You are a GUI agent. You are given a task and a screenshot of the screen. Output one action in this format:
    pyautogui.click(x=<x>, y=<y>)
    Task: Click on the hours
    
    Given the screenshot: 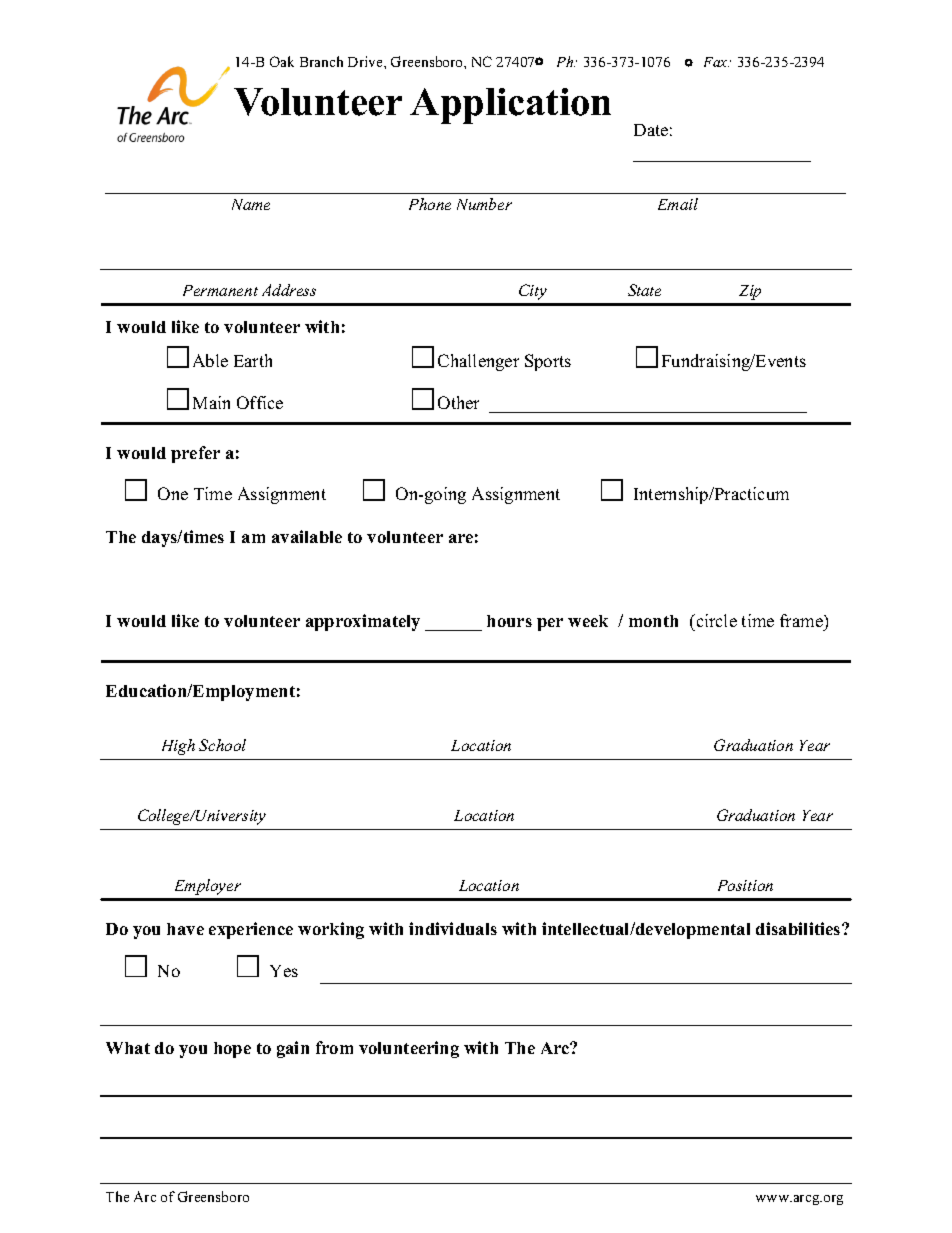 What is the action you would take?
    pyautogui.click(x=509, y=621)
